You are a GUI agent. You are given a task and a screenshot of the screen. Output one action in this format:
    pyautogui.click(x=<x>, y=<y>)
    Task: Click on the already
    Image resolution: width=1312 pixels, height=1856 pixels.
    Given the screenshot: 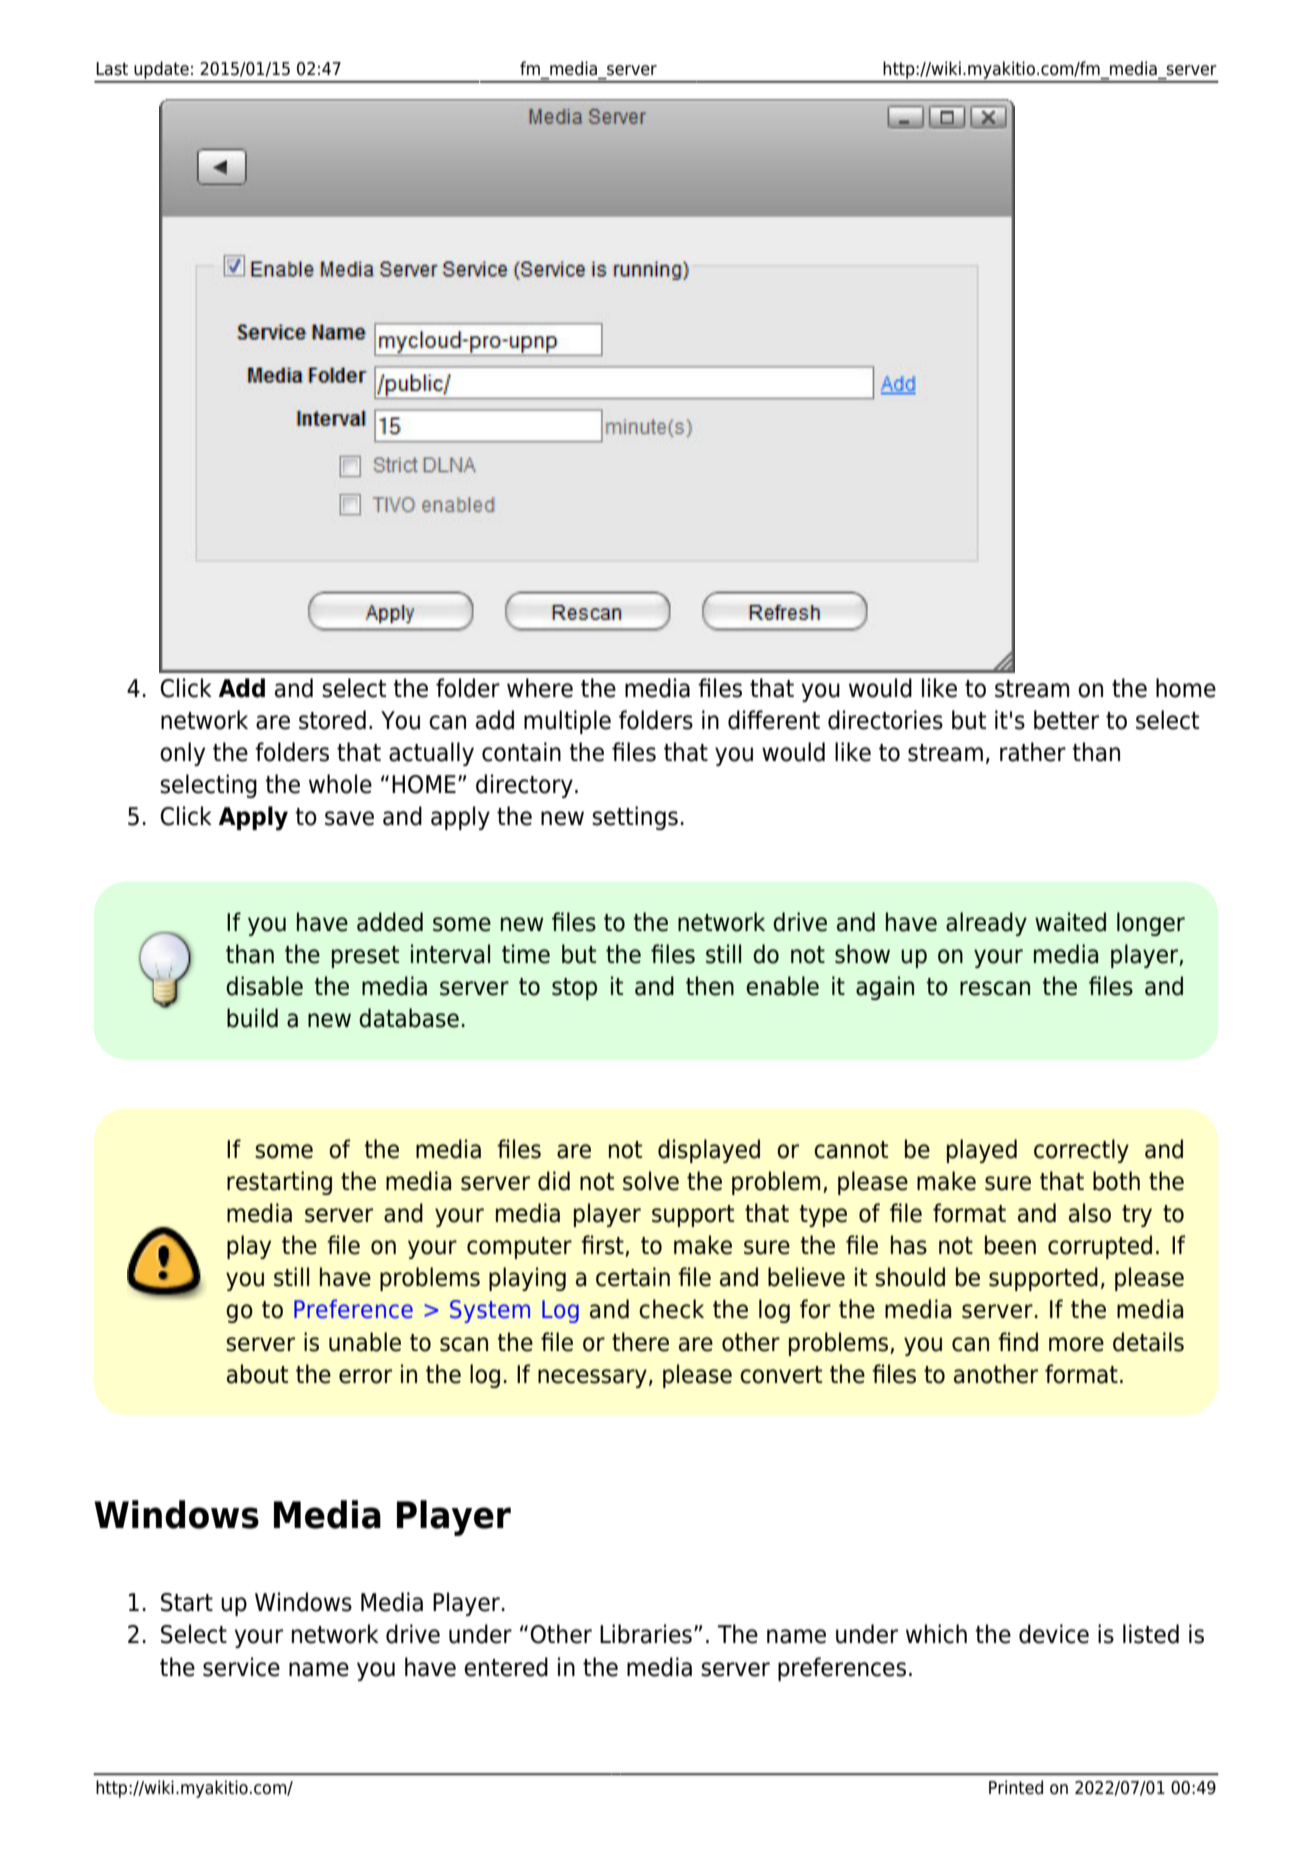 What is the action you would take?
    pyautogui.click(x=986, y=924)
